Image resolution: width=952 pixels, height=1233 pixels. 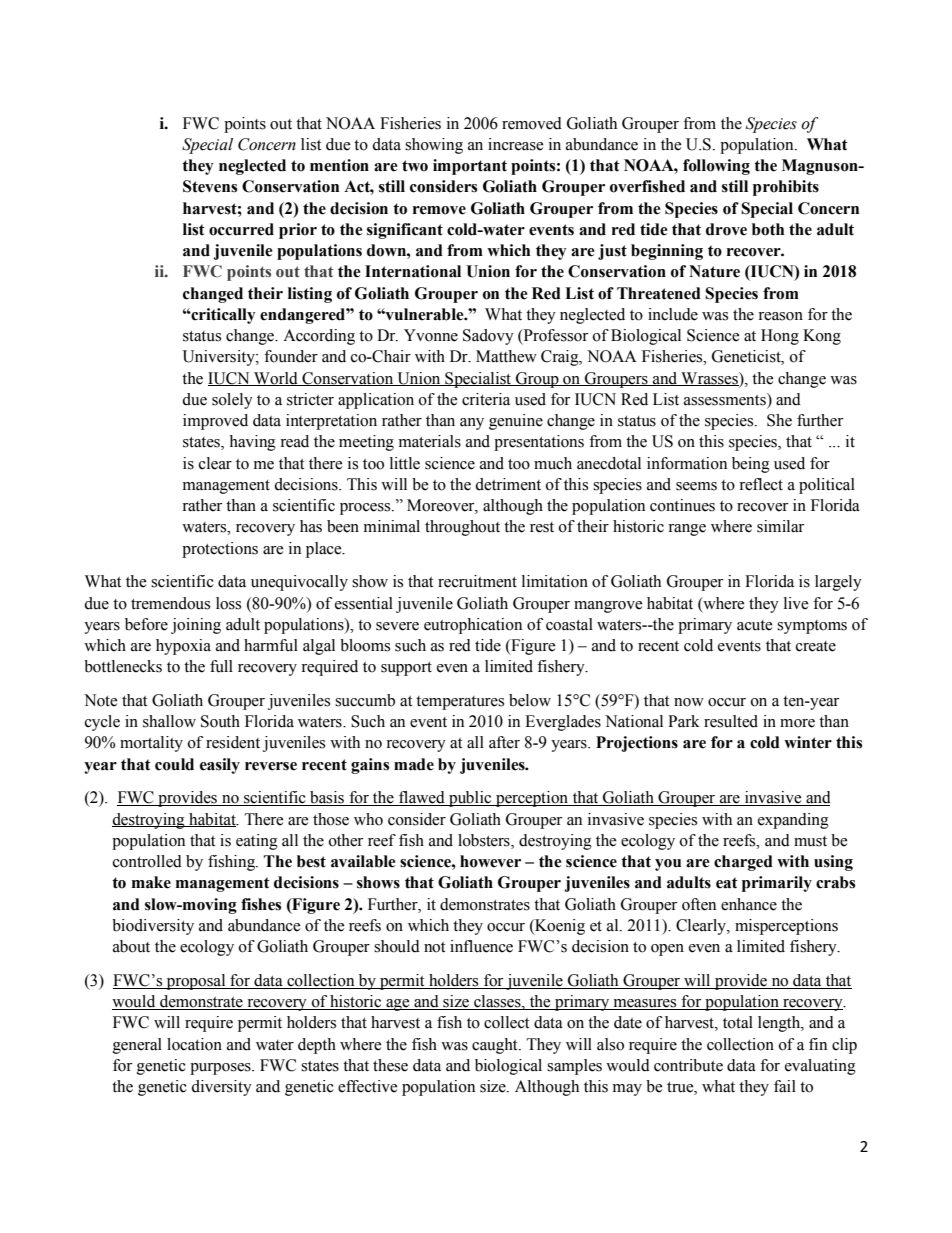 What do you see at coordinates (196, 626) in the document?
I see `joining` at bounding box center [196, 626].
